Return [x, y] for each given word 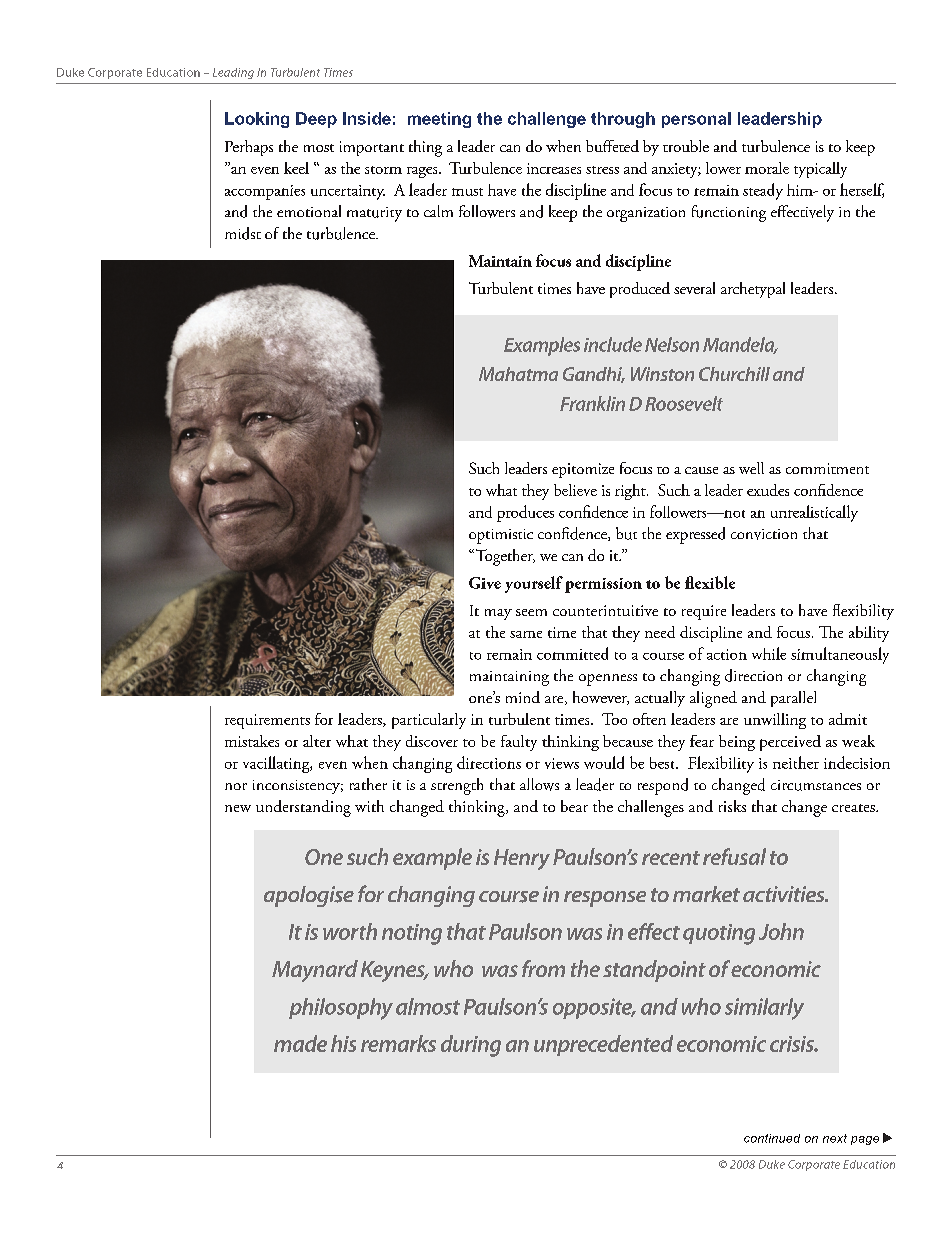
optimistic [501, 536]
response [605, 899]
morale [767, 168]
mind [523, 697]
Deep [316, 120]
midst [243, 233]
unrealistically [814, 513]
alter [317, 741]
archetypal [753, 290]
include [613, 344]
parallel [793, 699]
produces [525, 513]
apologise [309, 896]
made [300, 1043]
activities [785, 894]
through [623, 120]
